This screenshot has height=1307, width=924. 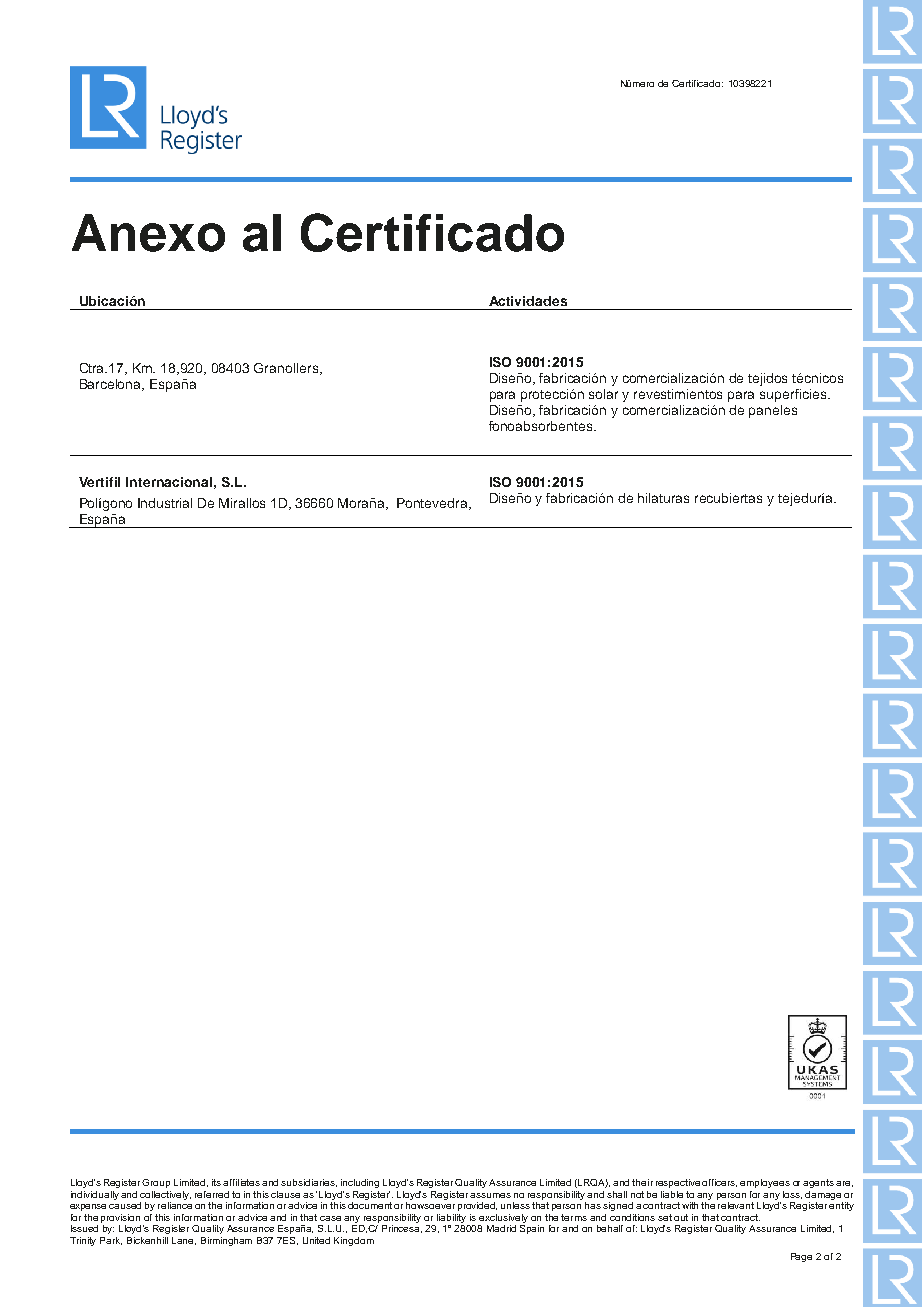 I want to click on its, so click(x=216, y=1182).
